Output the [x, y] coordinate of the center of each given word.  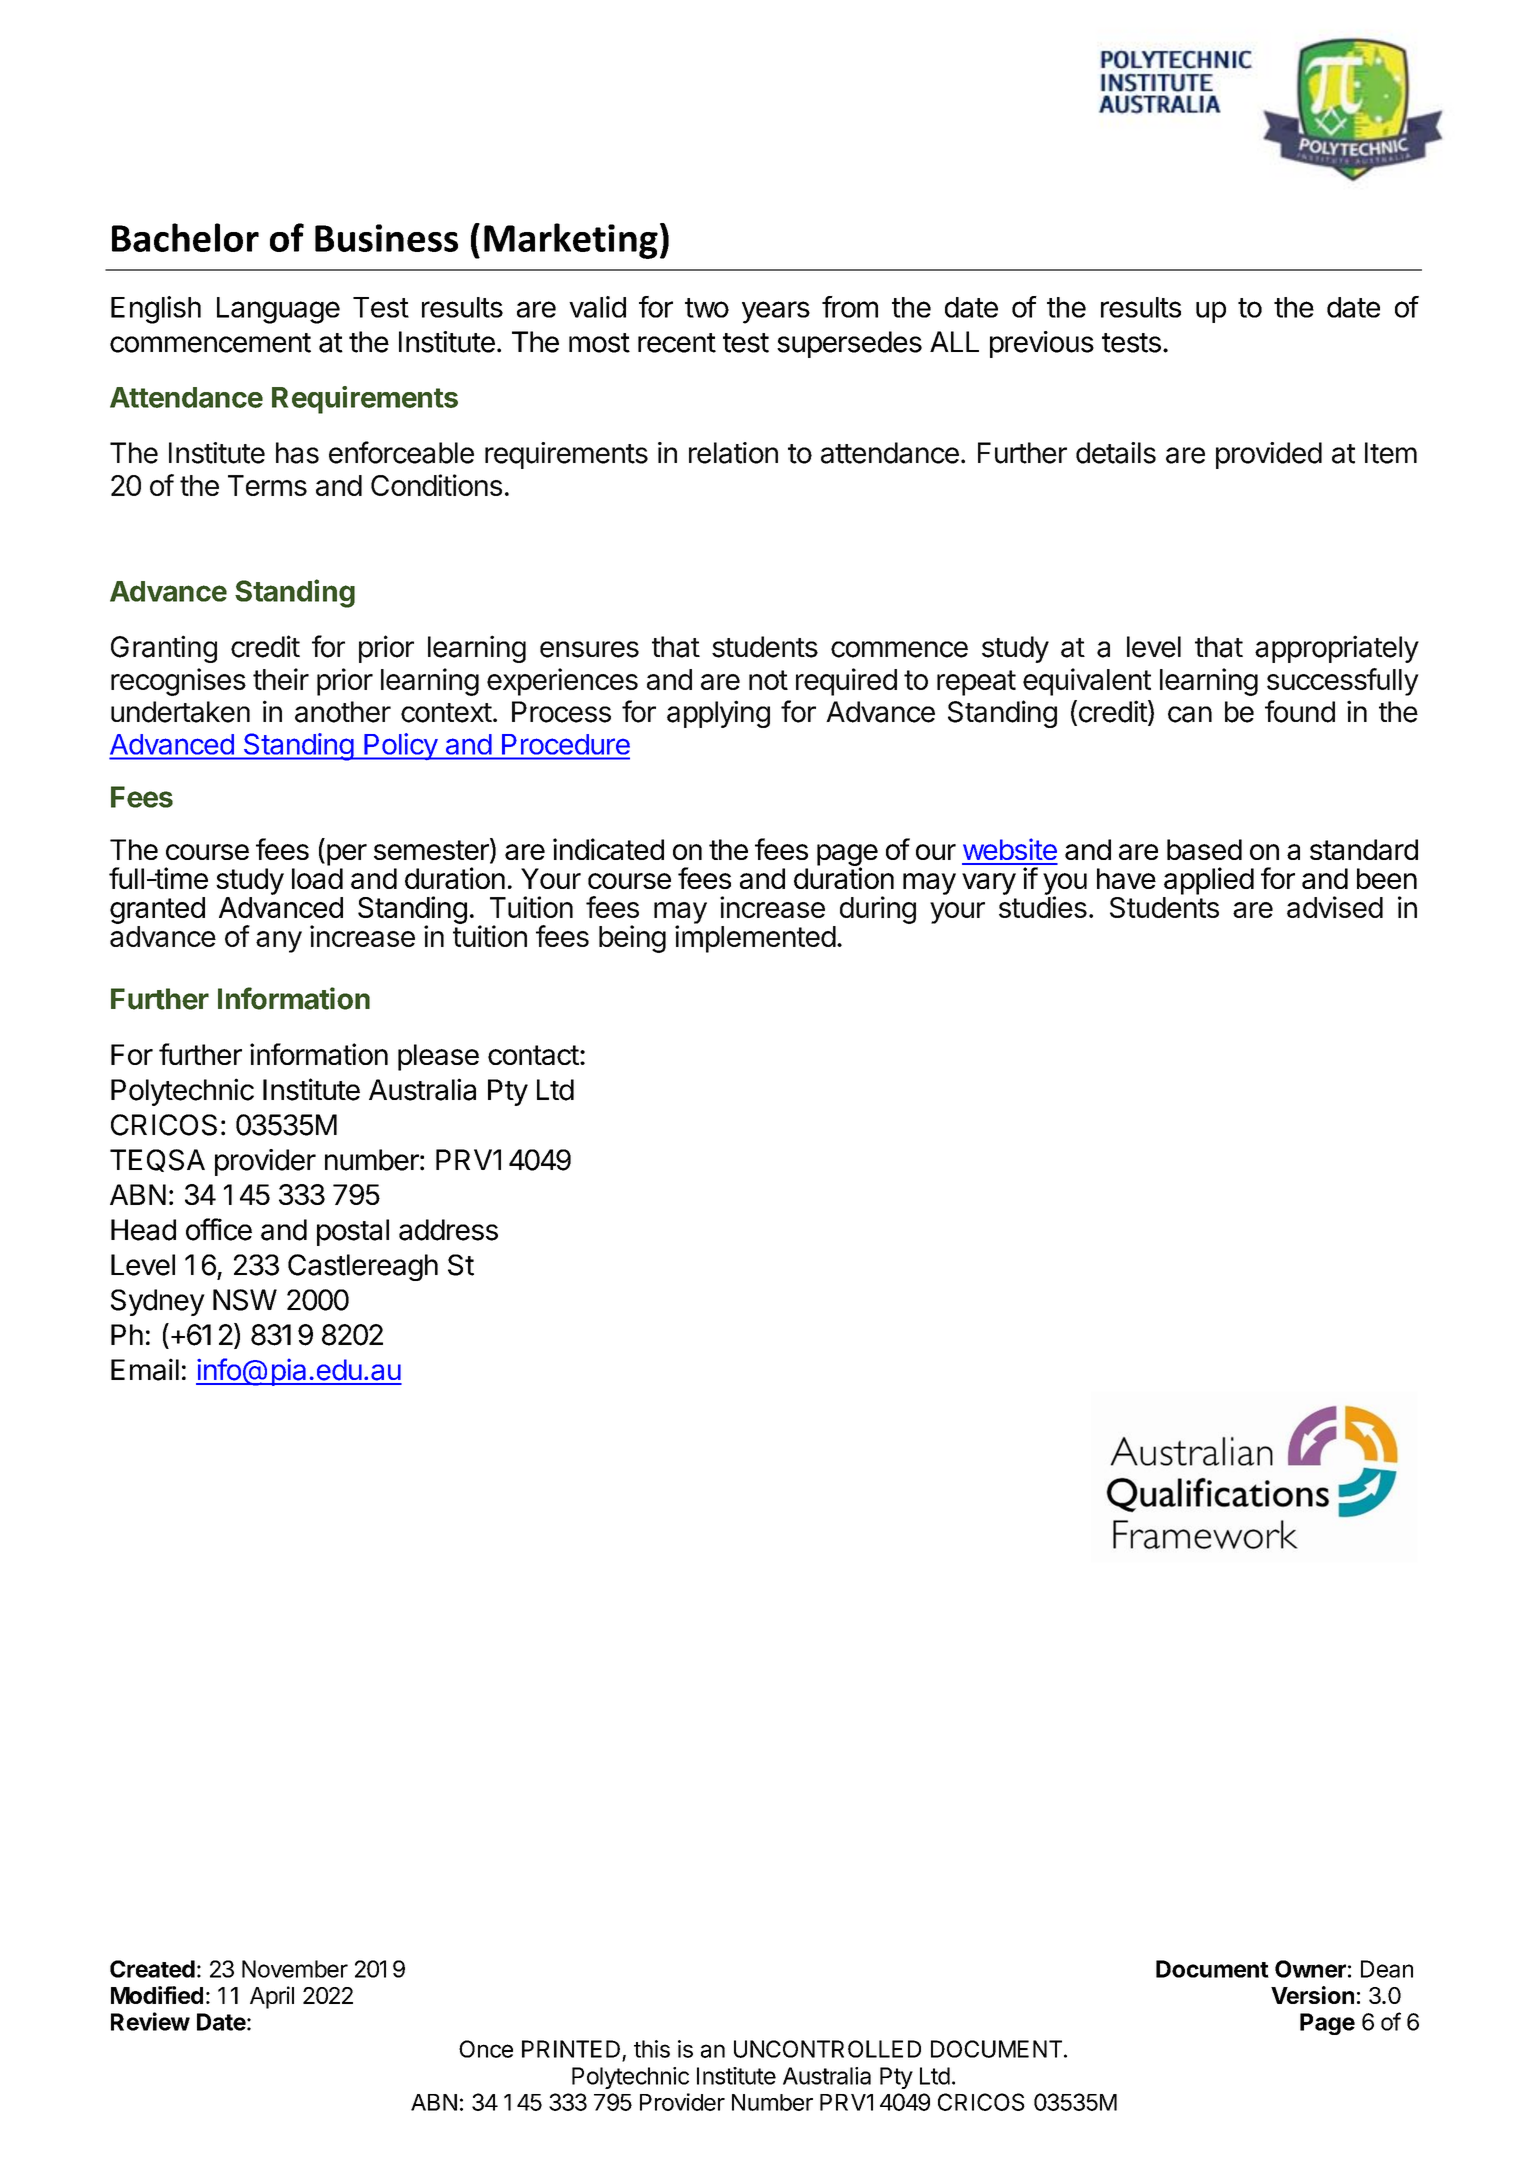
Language [278, 310]
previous [1042, 344]
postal [353, 1232]
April [272, 1997]
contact [533, 1055]
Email [145, 1369]
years [776, 312]
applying [718, 714]
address [448, 1230]
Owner [1310, 1969]
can [1190, 714]
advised [1335, 907]
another [343, 712]
